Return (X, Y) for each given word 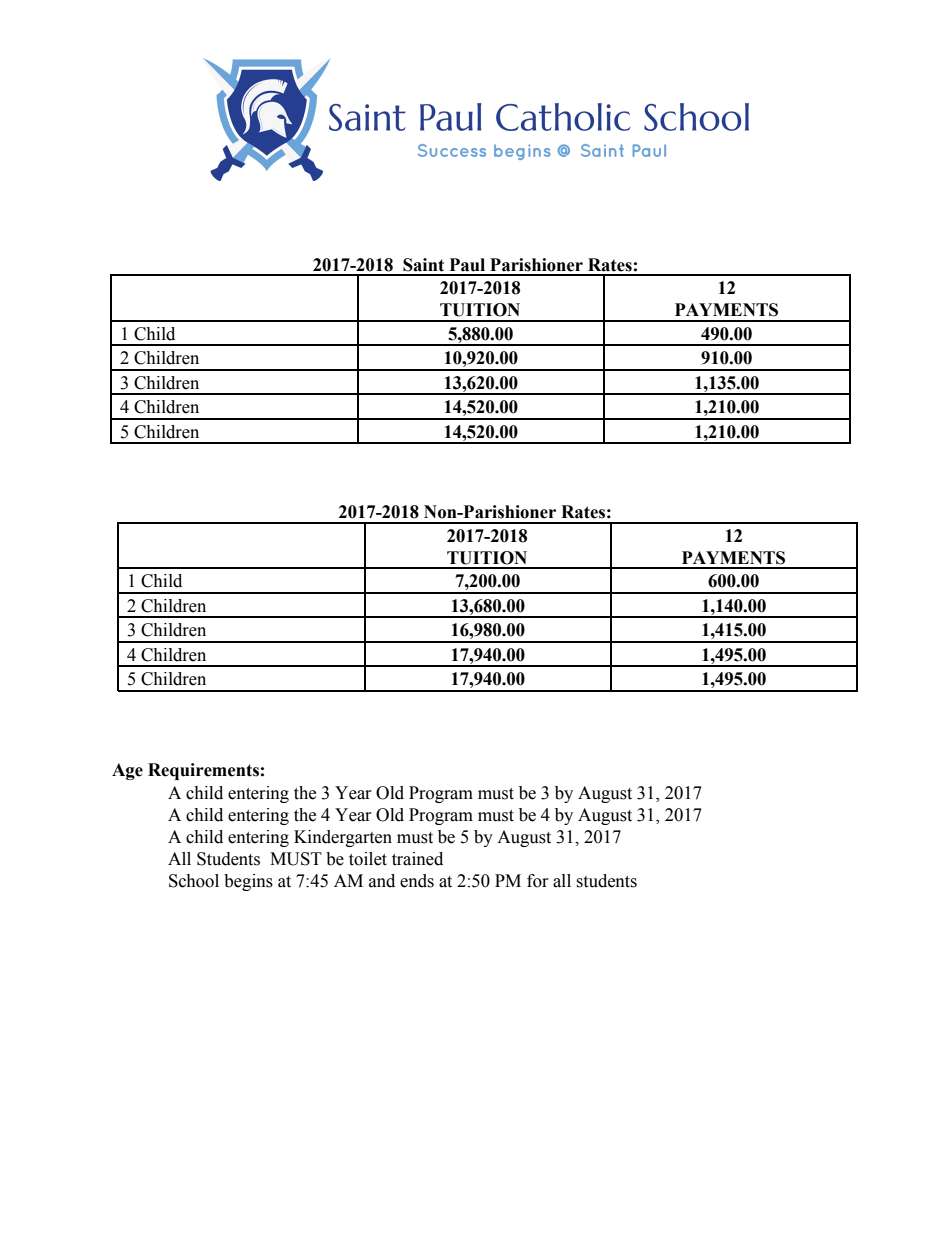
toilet (368, 859)
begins (248, 882)
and (382, 881)
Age (127, 771)
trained (417, 859)
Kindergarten (343, 838)
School (194, 881)
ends (417, 881)
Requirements (203, 771)
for (538, 881)
